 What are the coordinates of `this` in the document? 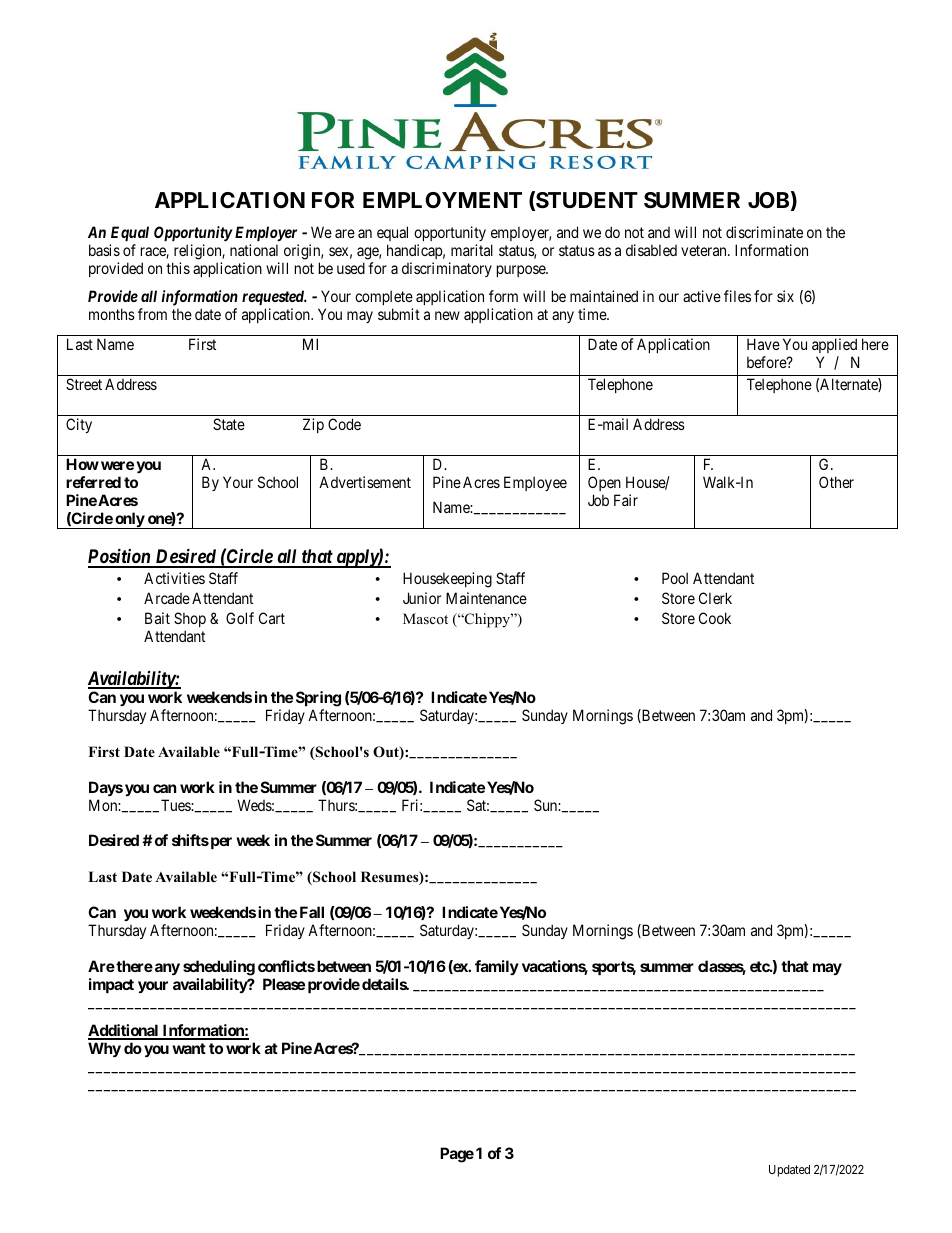 It's located at (178, 268).
